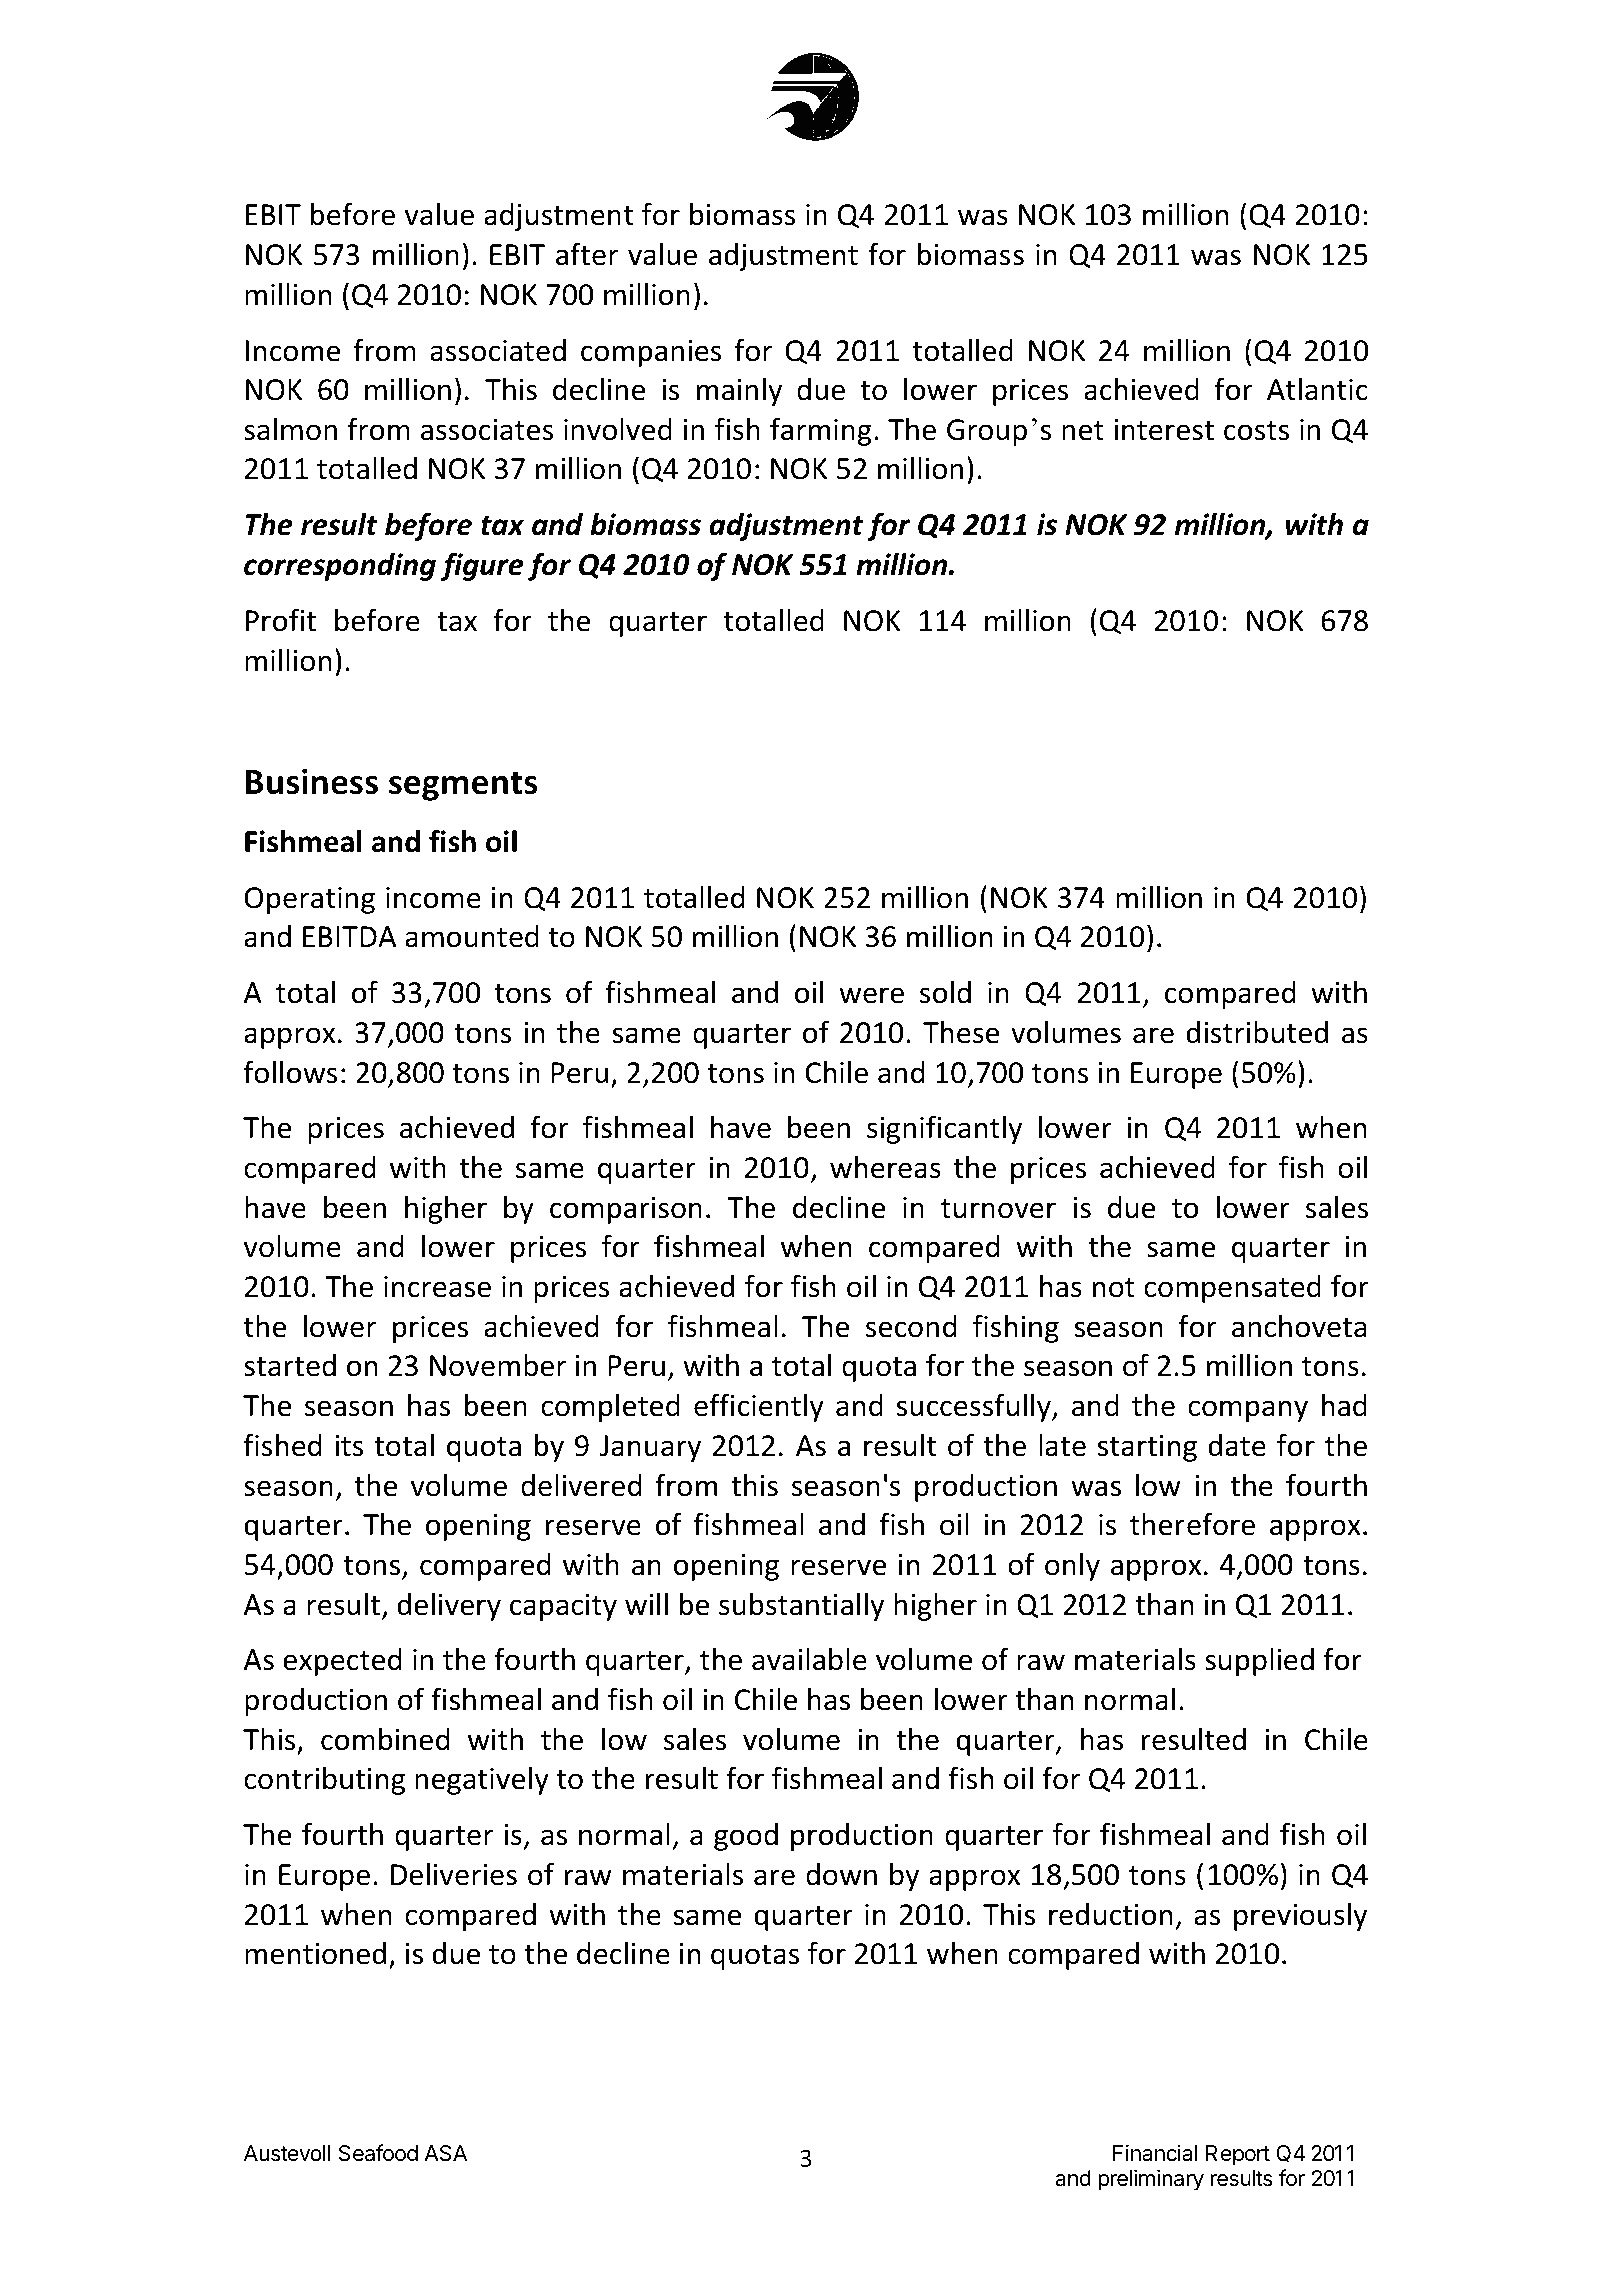  I want to click on compensated, so click(1232, 1289).
